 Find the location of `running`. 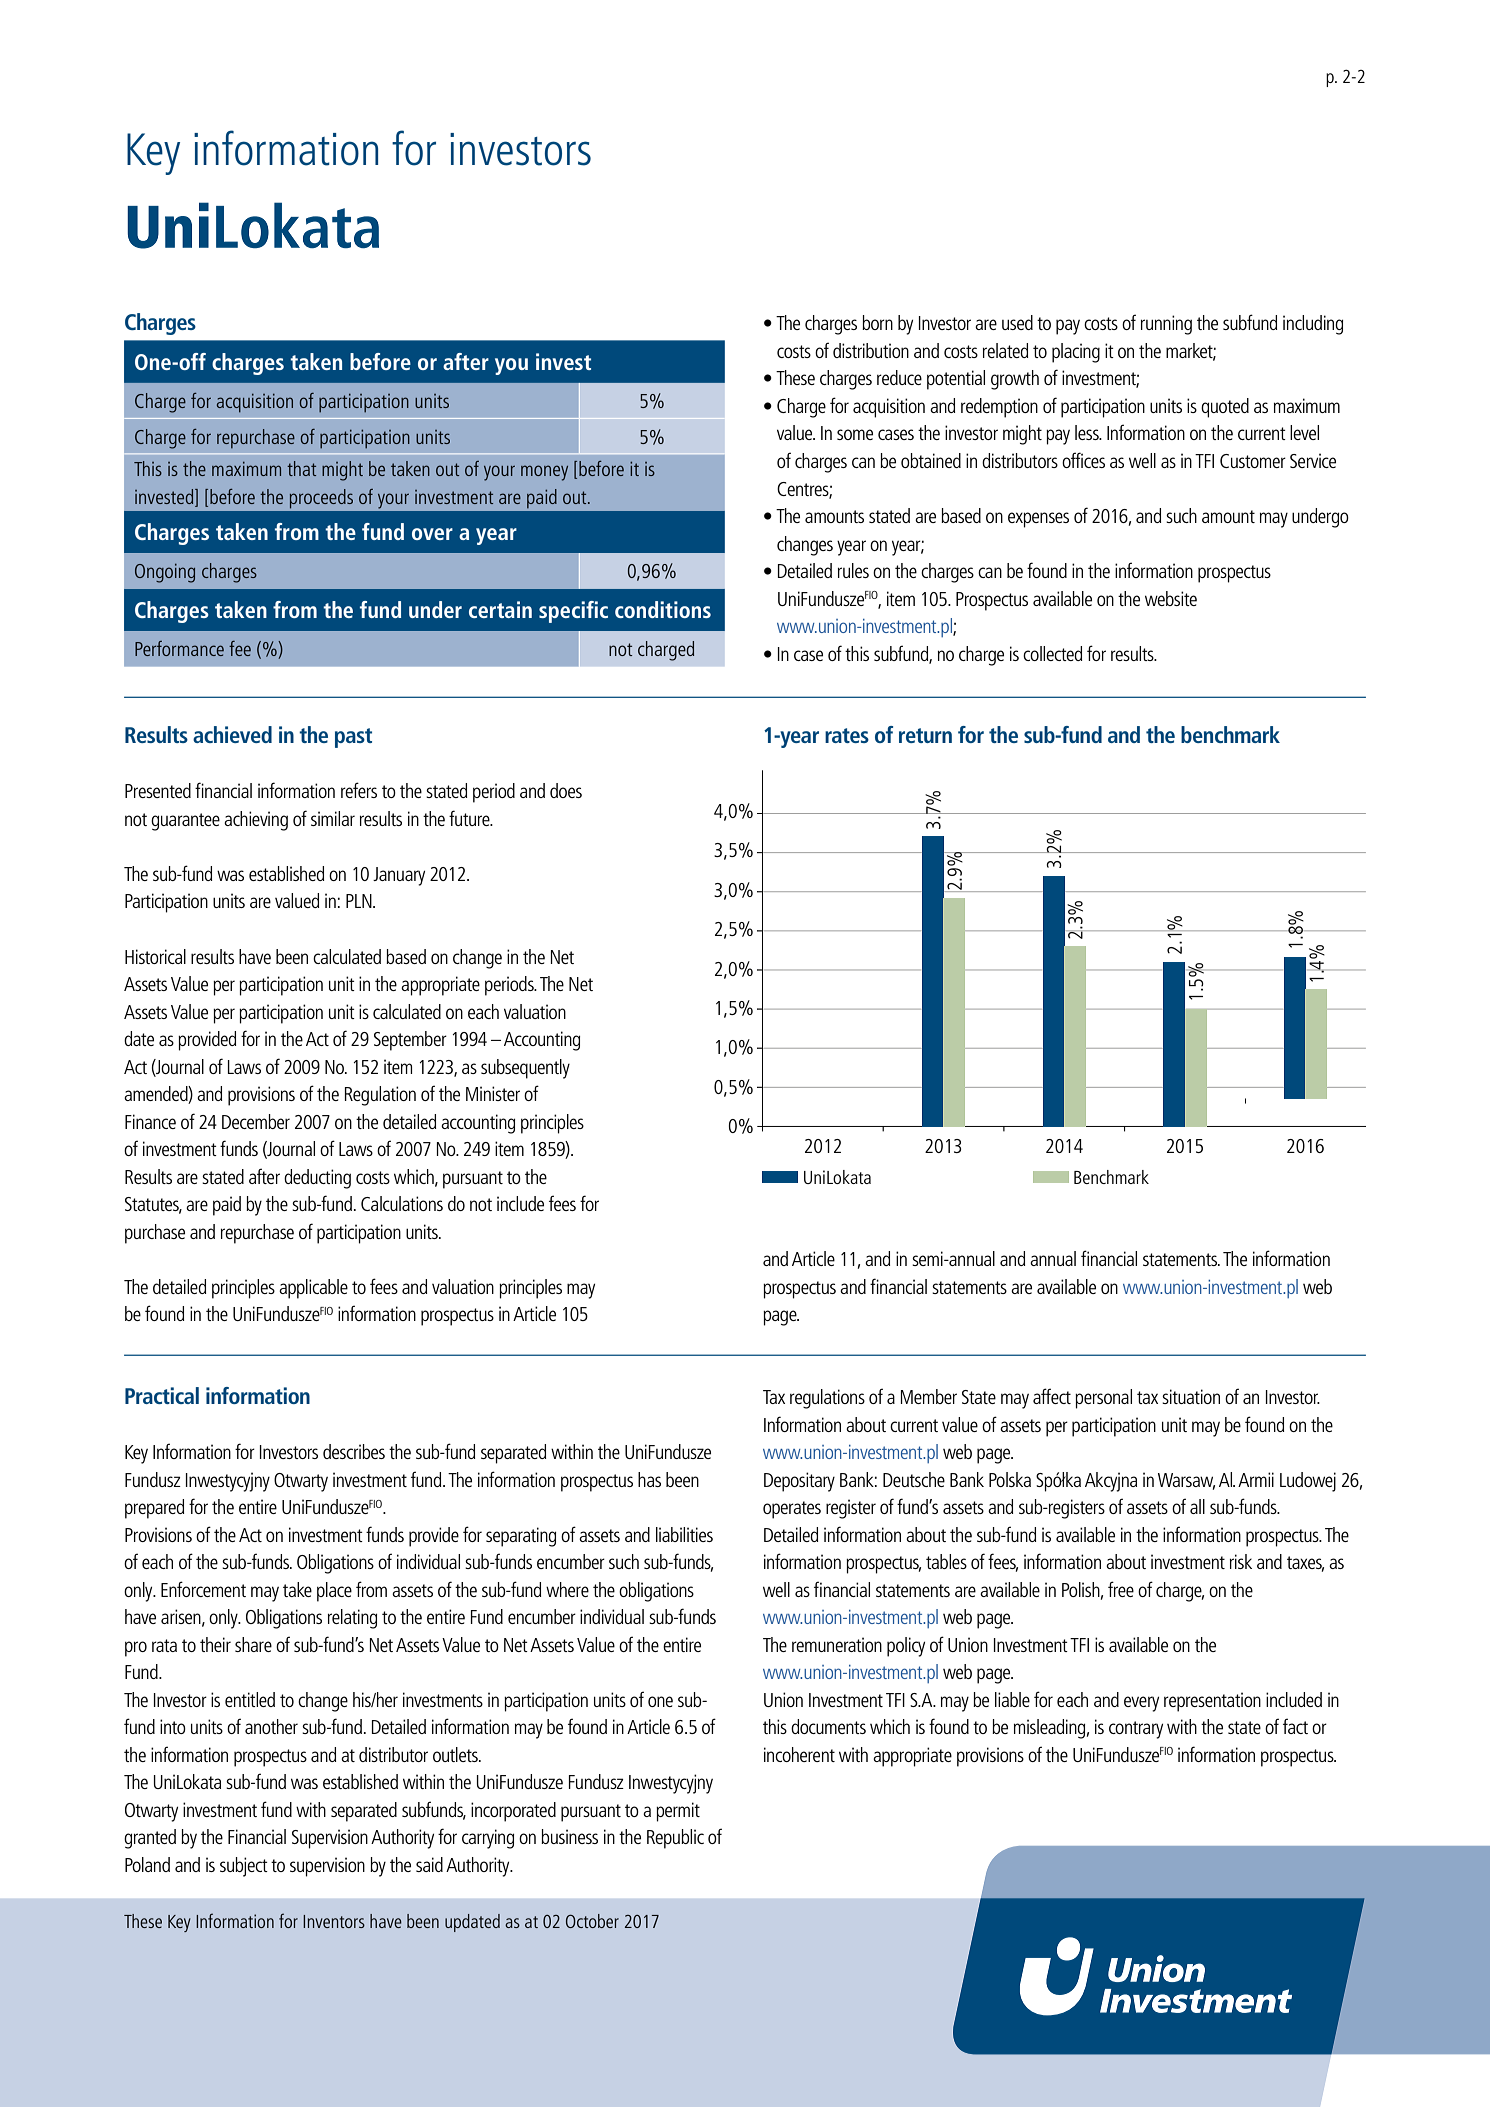

running is located at coordinates (1166, 325).
